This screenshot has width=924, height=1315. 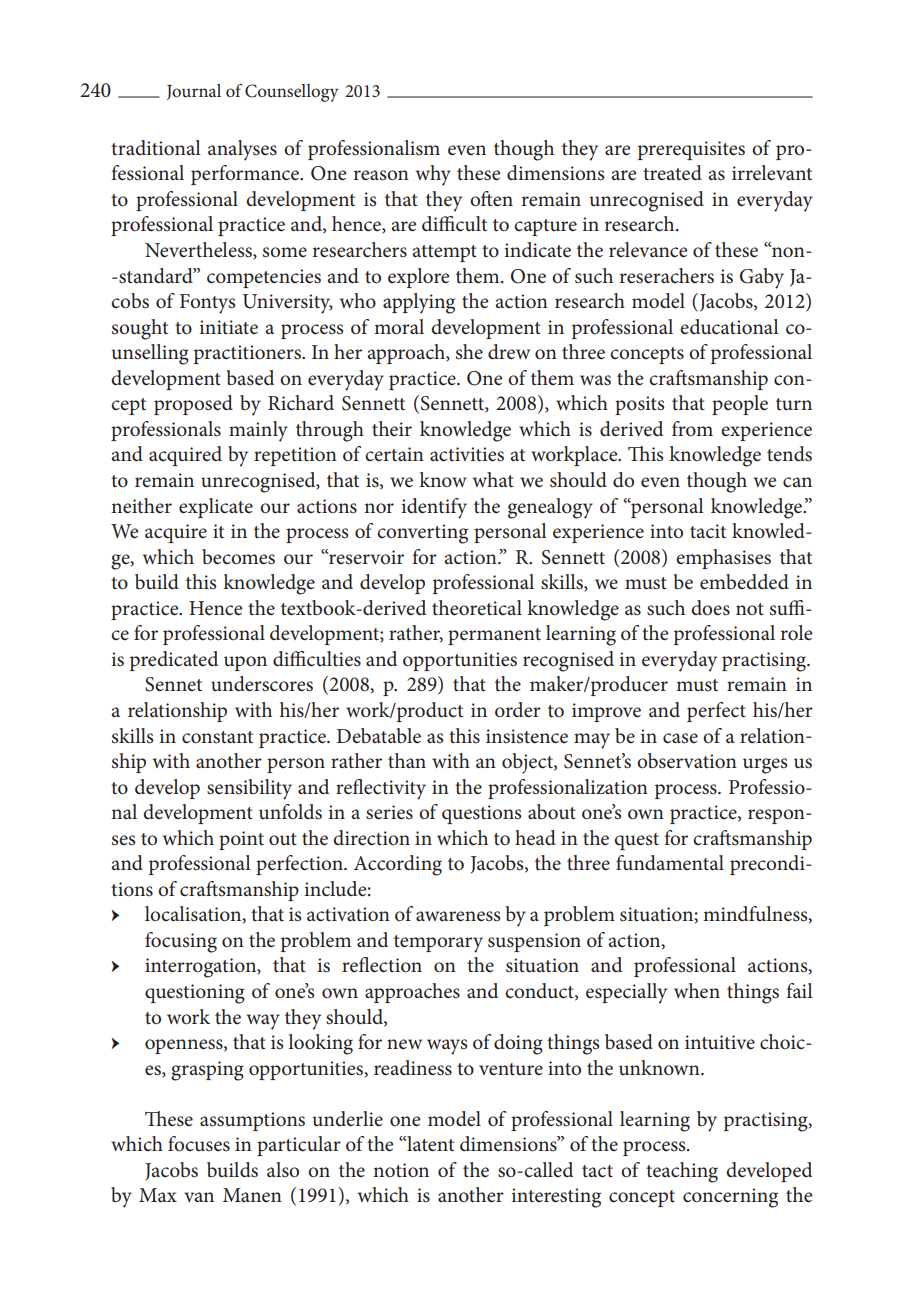 What do you see at coordinates (245, 663) in the screenshot?
I see `upon` at bounding box center [245, 663].
